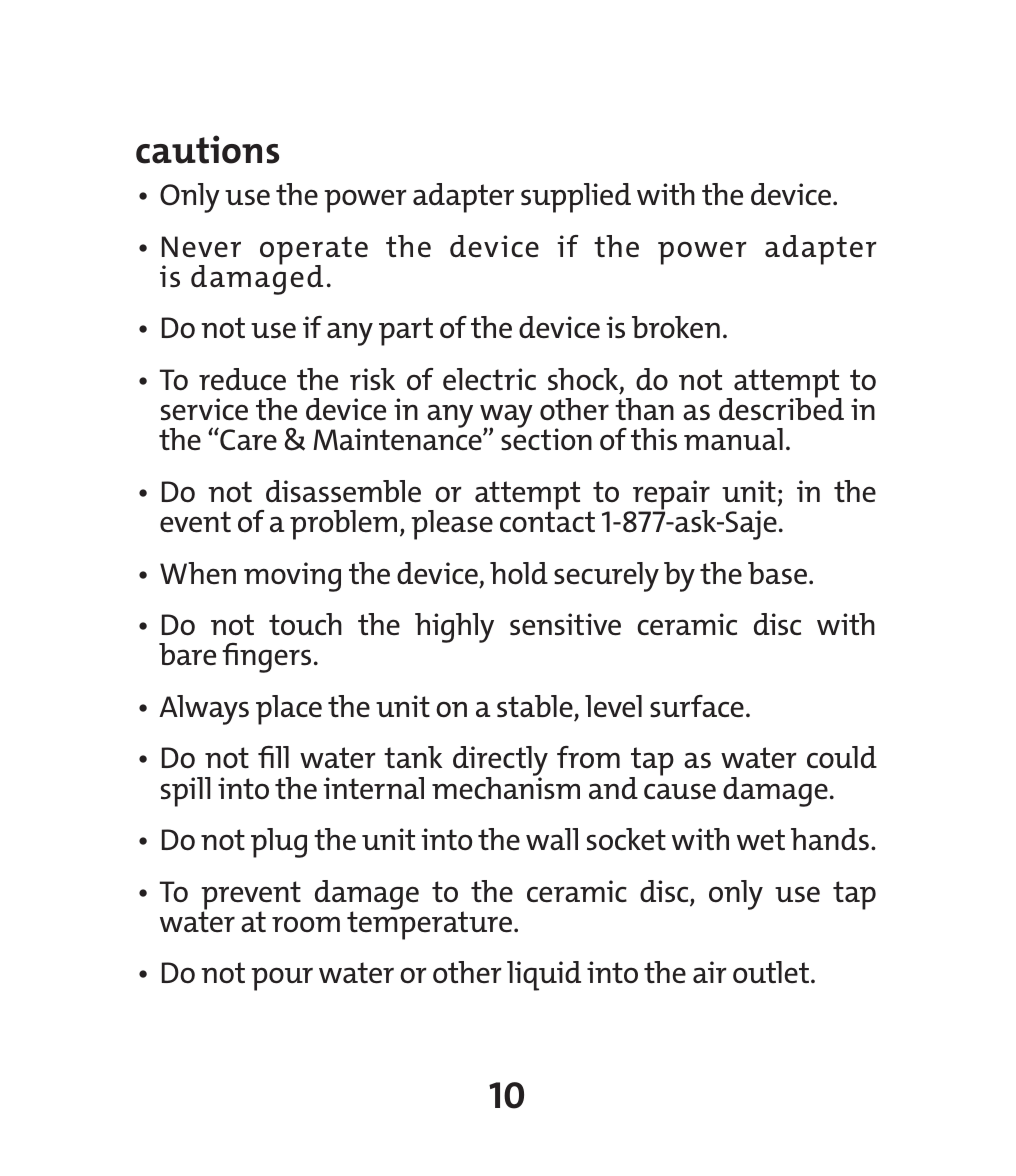 The width and height of the screenshot is (1016, 1176). What do you see at coordinates (546, 439) in the screenshot?
I see `section` at bounding box center [546, 439].
